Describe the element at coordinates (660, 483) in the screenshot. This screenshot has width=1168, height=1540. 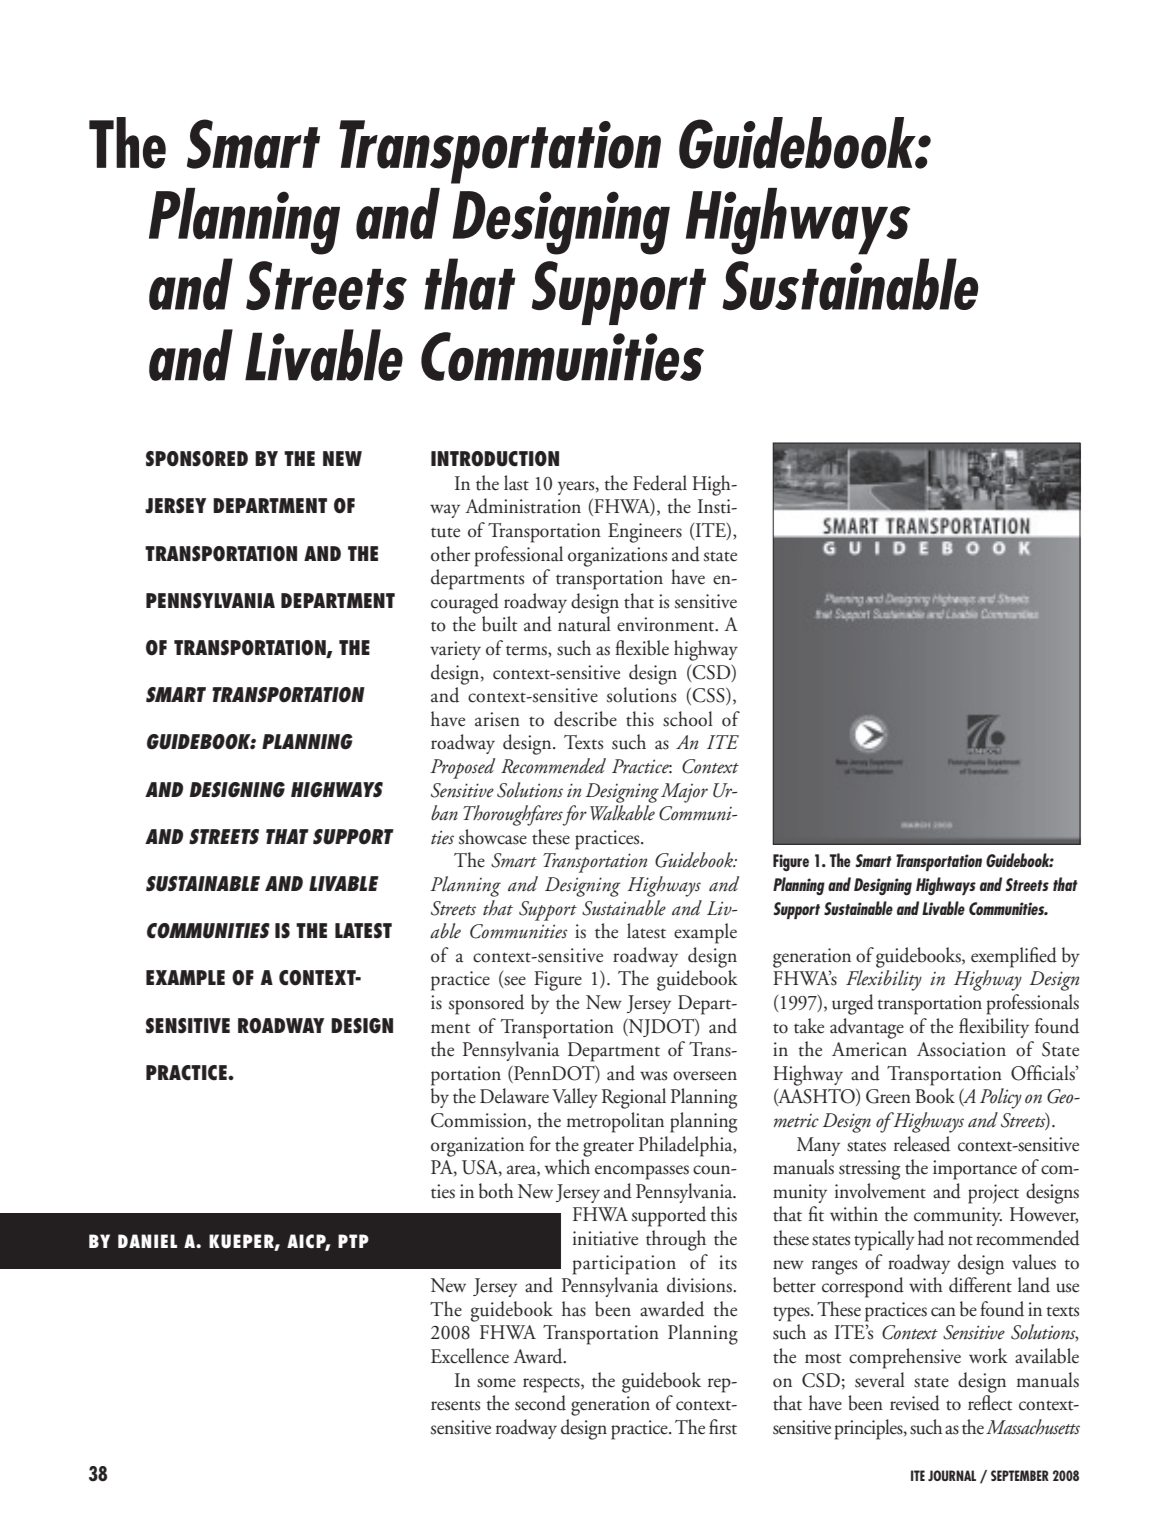
I see `Federal` at that location.
